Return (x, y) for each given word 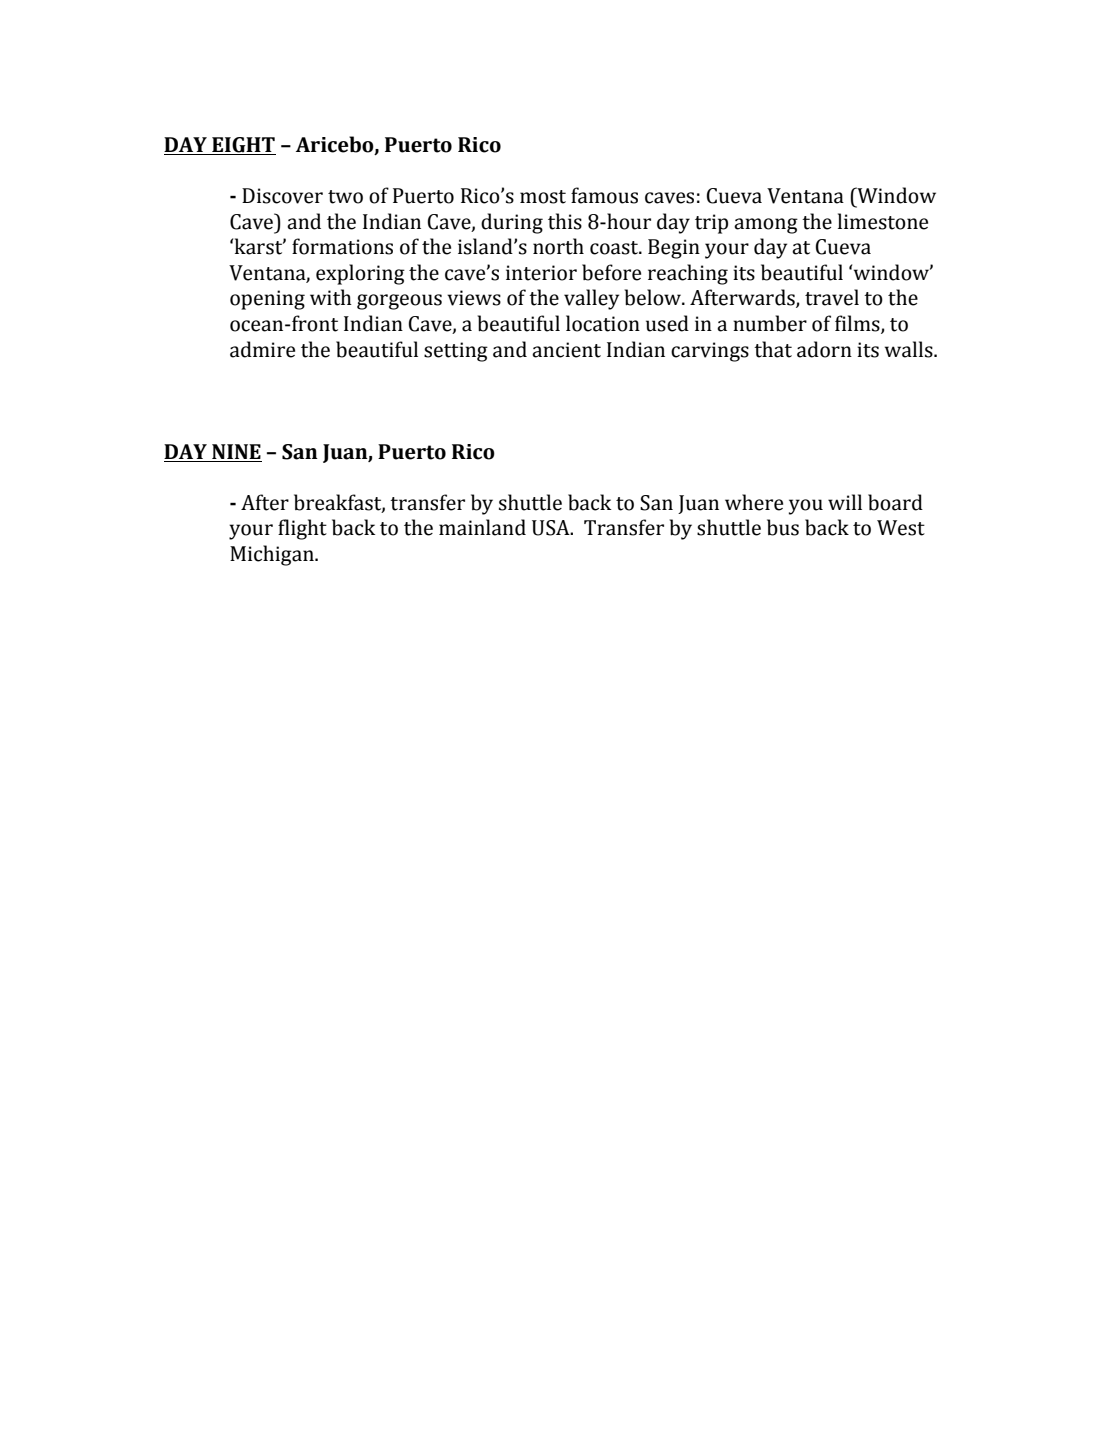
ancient (566, 350)
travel (832, 297)
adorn (824, 349)
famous (604, 195)
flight (302, 529)
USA (552, 528)
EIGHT (243, 146)
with (331, 297)
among (766, 226)
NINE (236, 451)
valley (591, 299)
